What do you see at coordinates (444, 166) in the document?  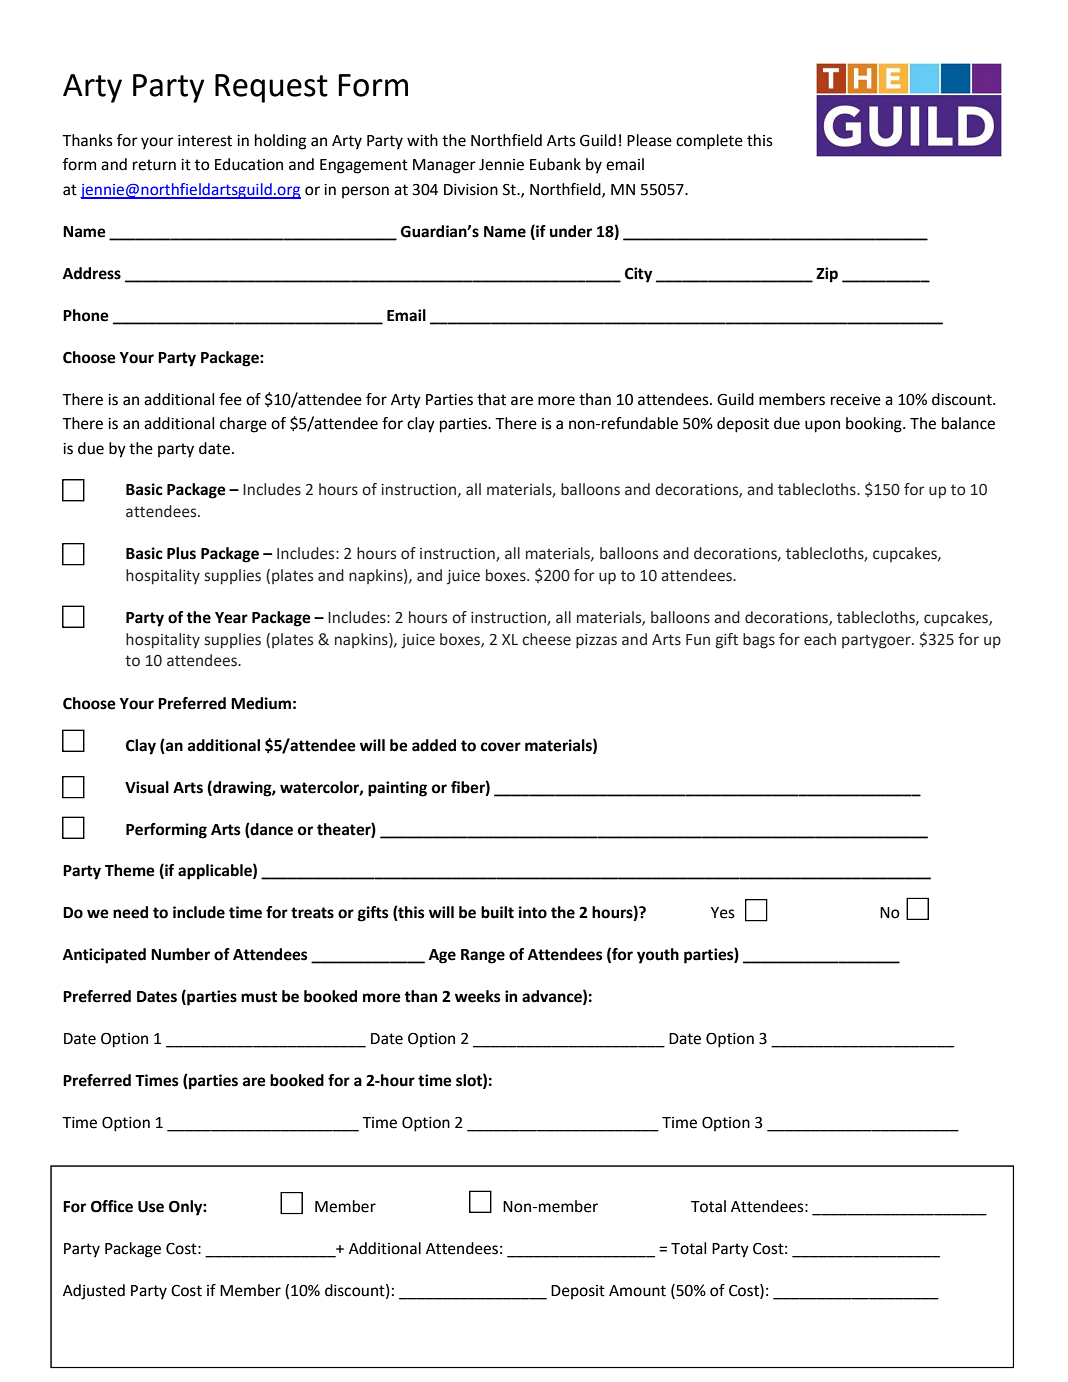 I see `Manager` at bounding box center [444, 166].
